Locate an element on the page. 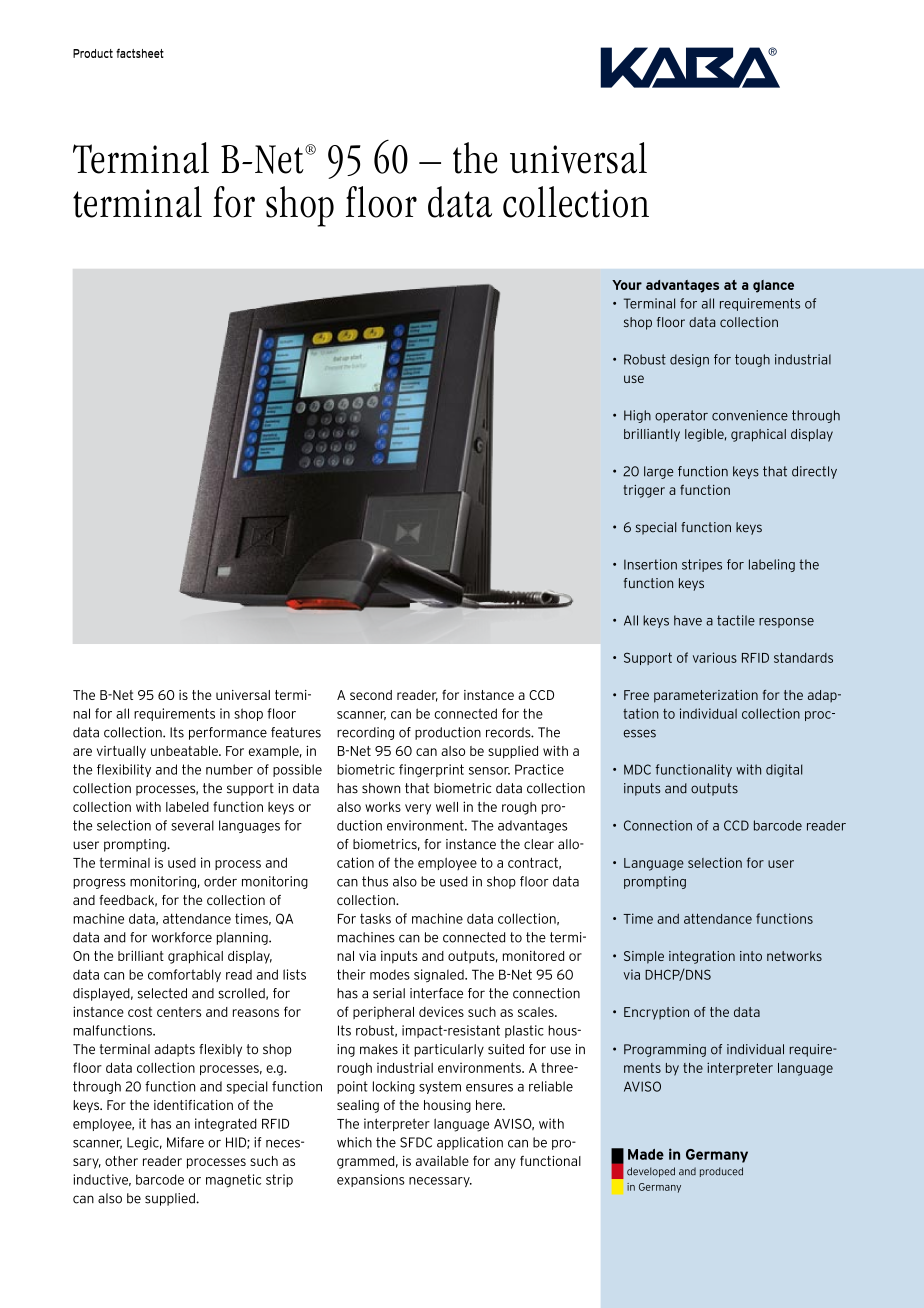 Image resolution: width=924 pixels, height=1308 pixels. unbeatable is located at coordinates (185, 751).
